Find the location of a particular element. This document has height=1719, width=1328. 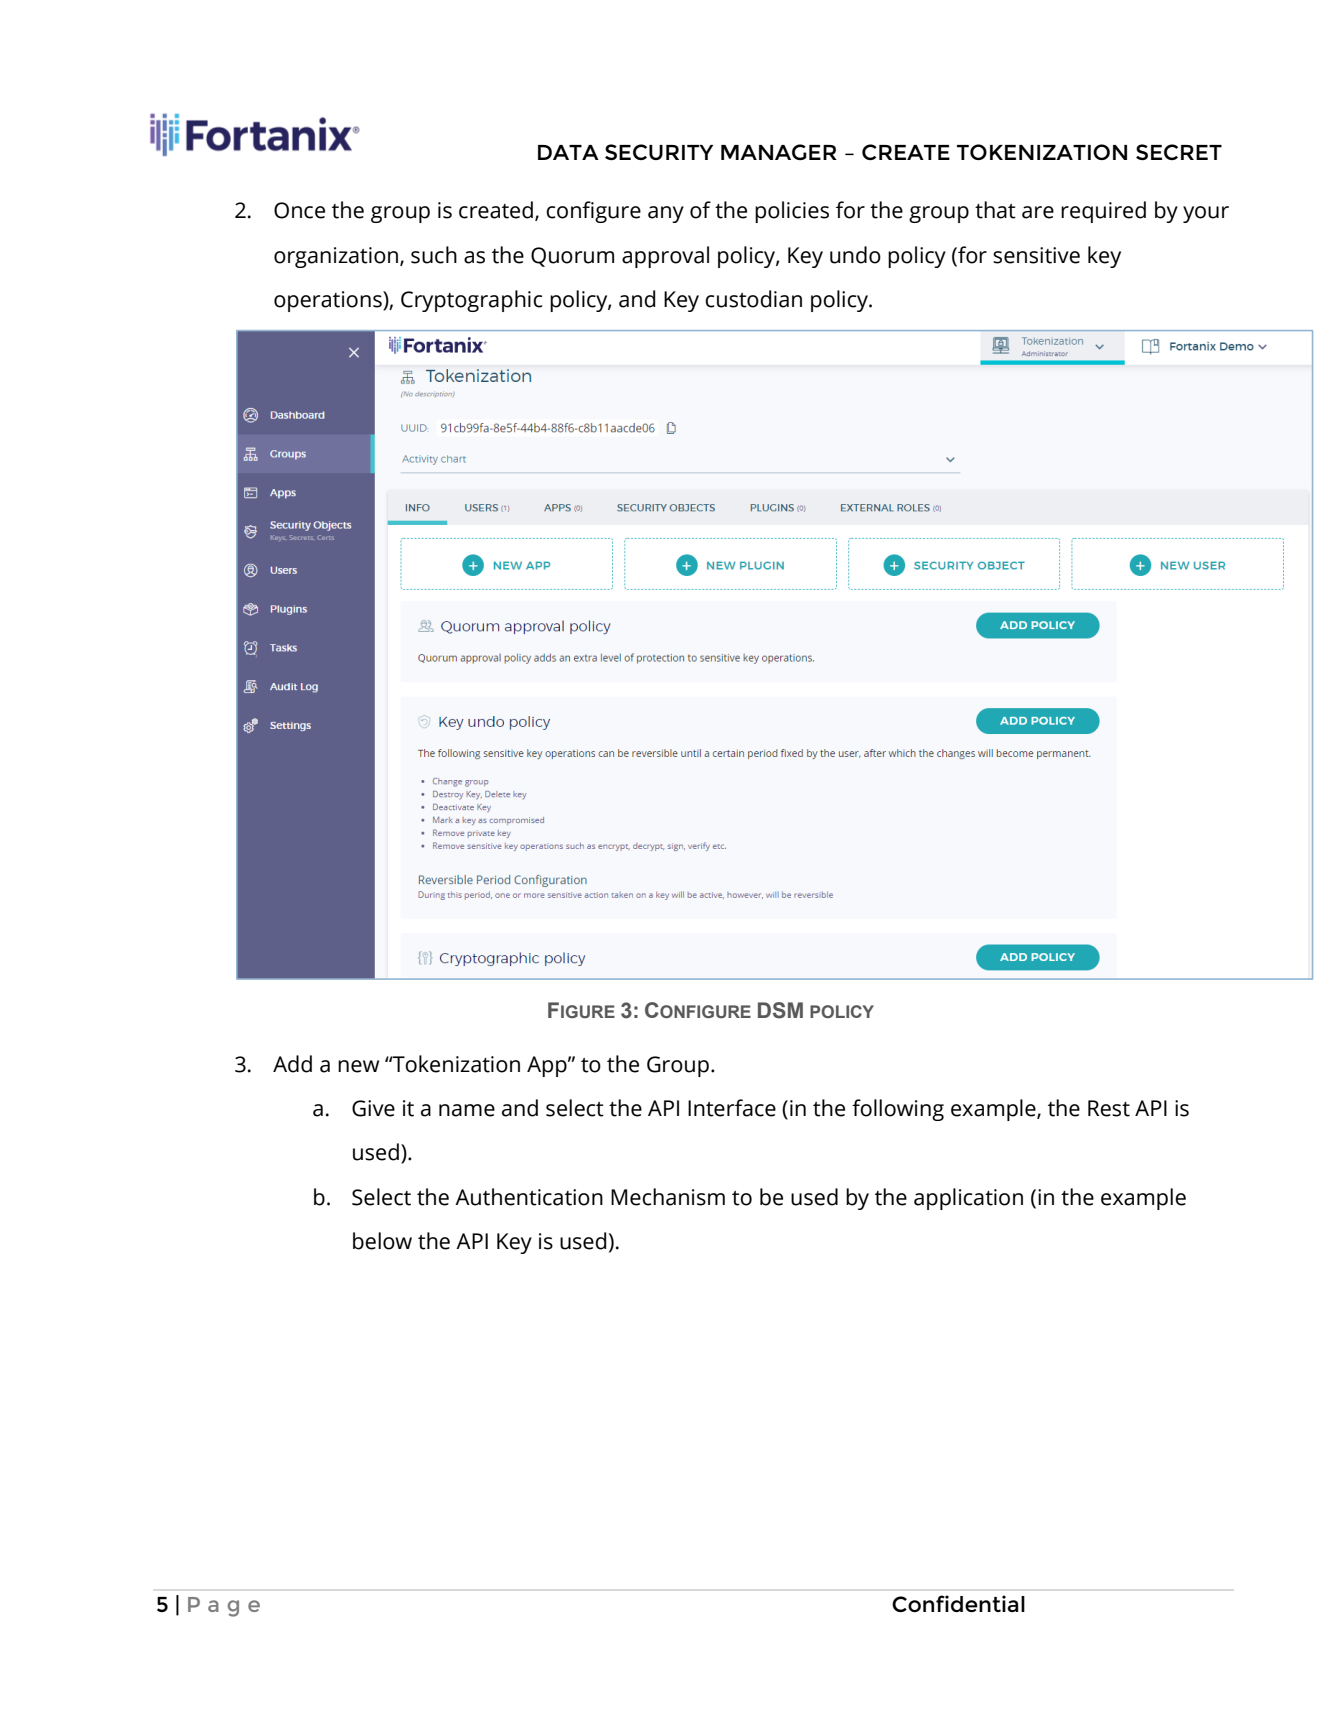

operations is located at coordinates (329, 301).
